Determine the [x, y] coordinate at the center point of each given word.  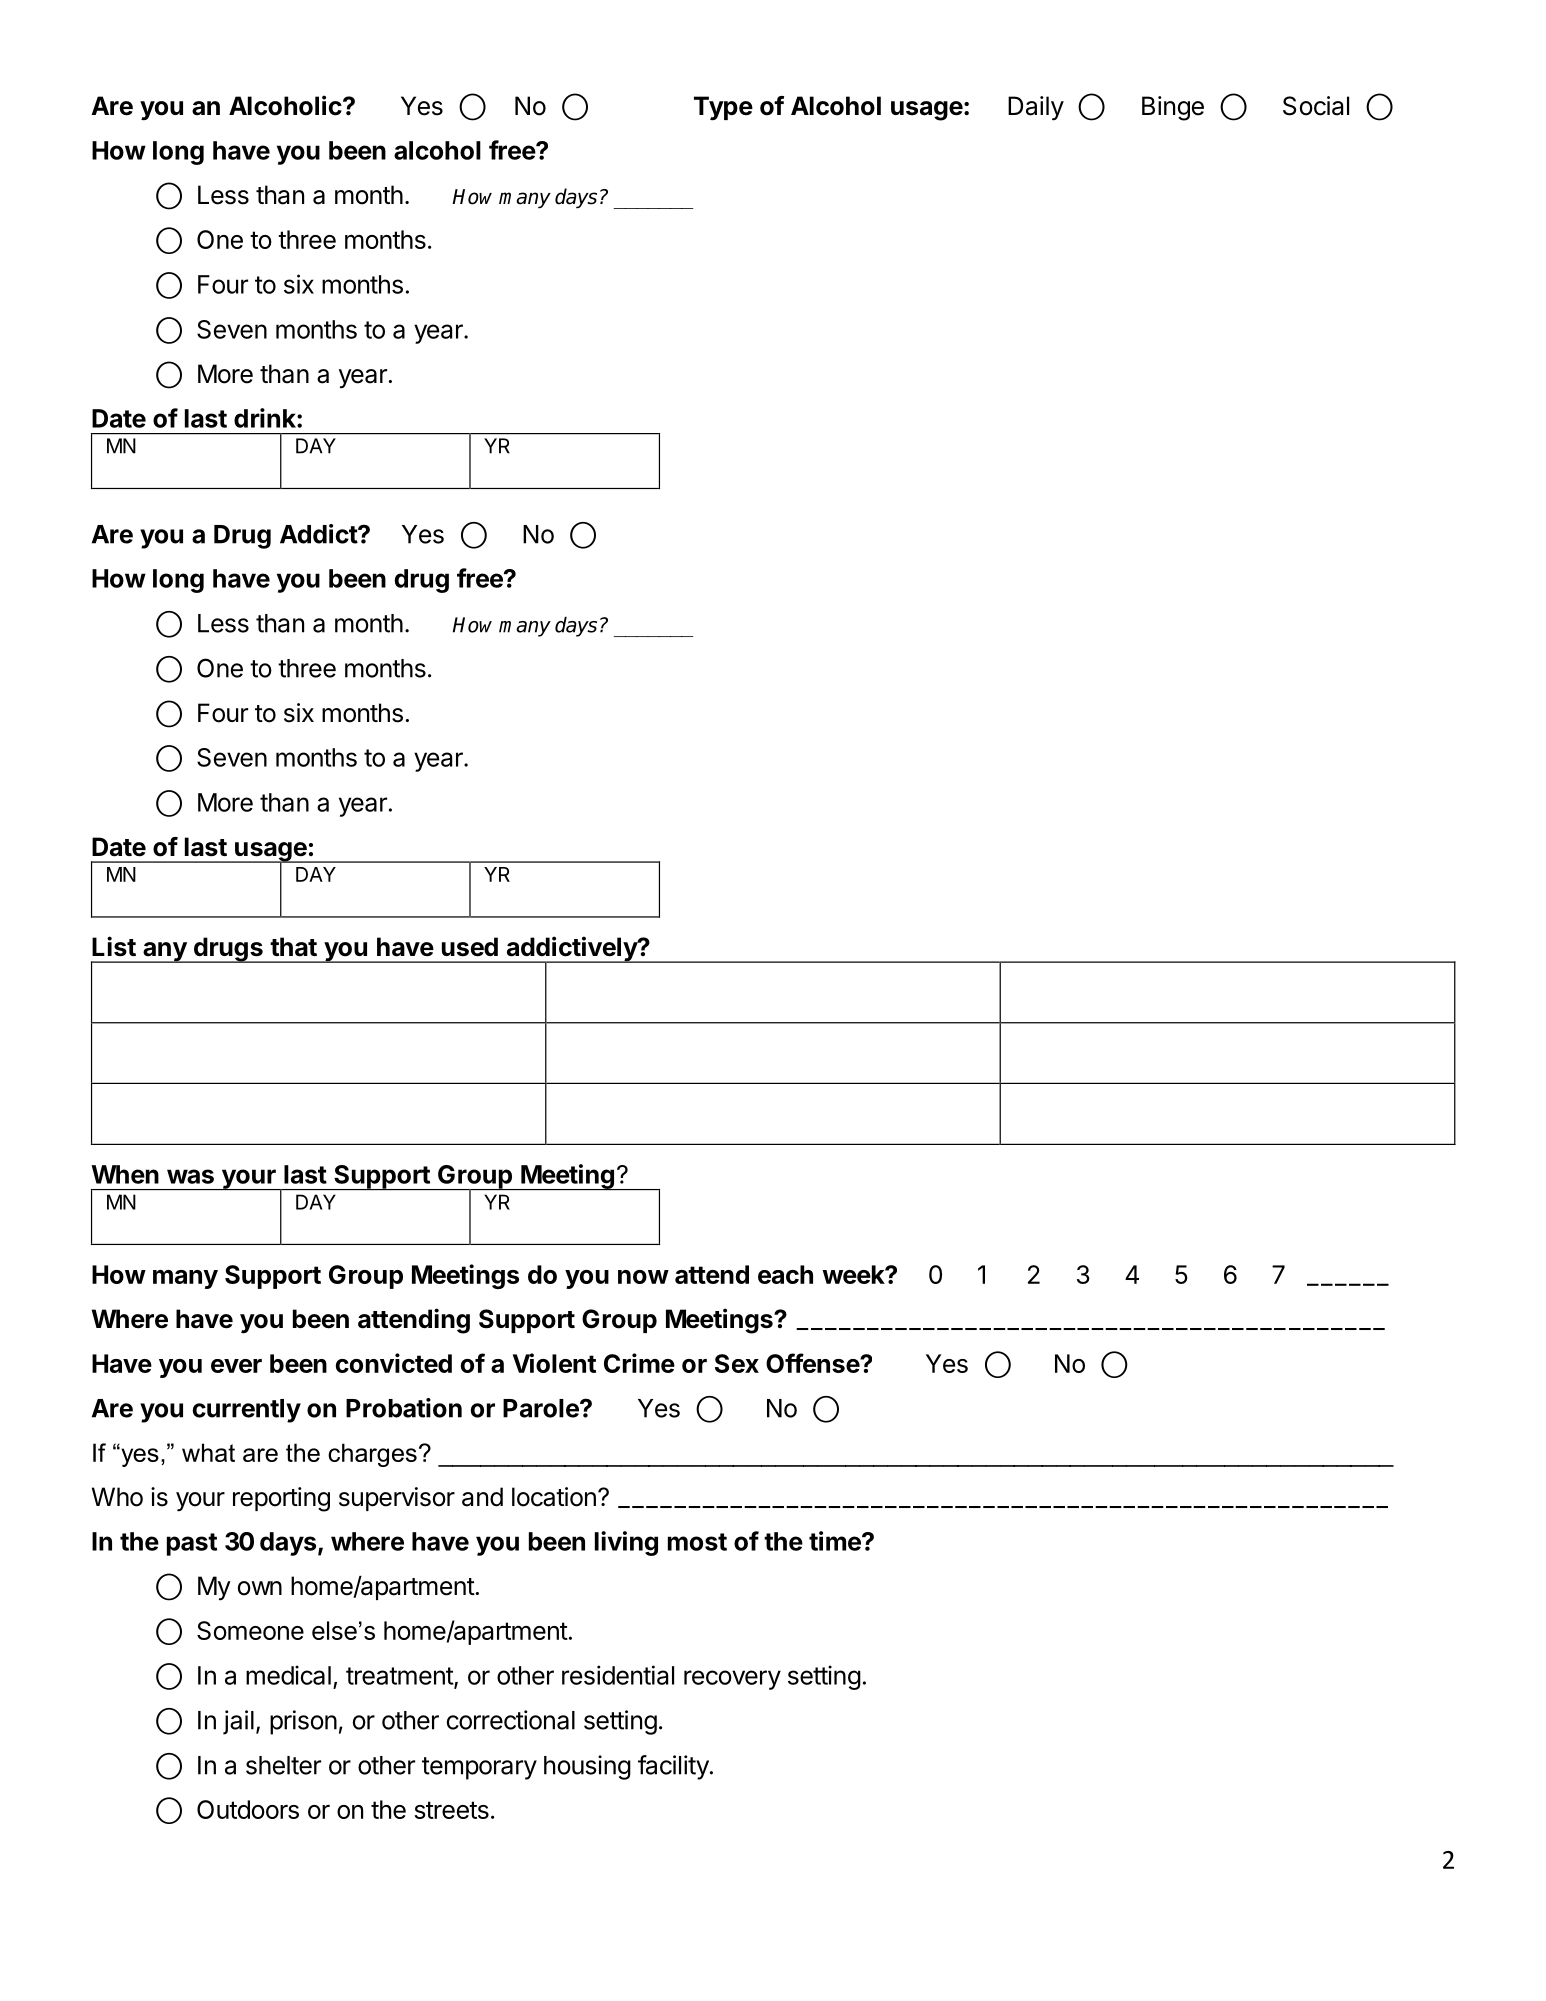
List [114, 946]
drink [266, 418]
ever [236, 1366]
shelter [283, 1765]
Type [723, 108]
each [785, 1274]
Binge [1173, 108]
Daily [1036, 108]
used [470, 947]
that [293, 947]
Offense [813, 1363]
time [836, 1541]
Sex [737, 1363]
